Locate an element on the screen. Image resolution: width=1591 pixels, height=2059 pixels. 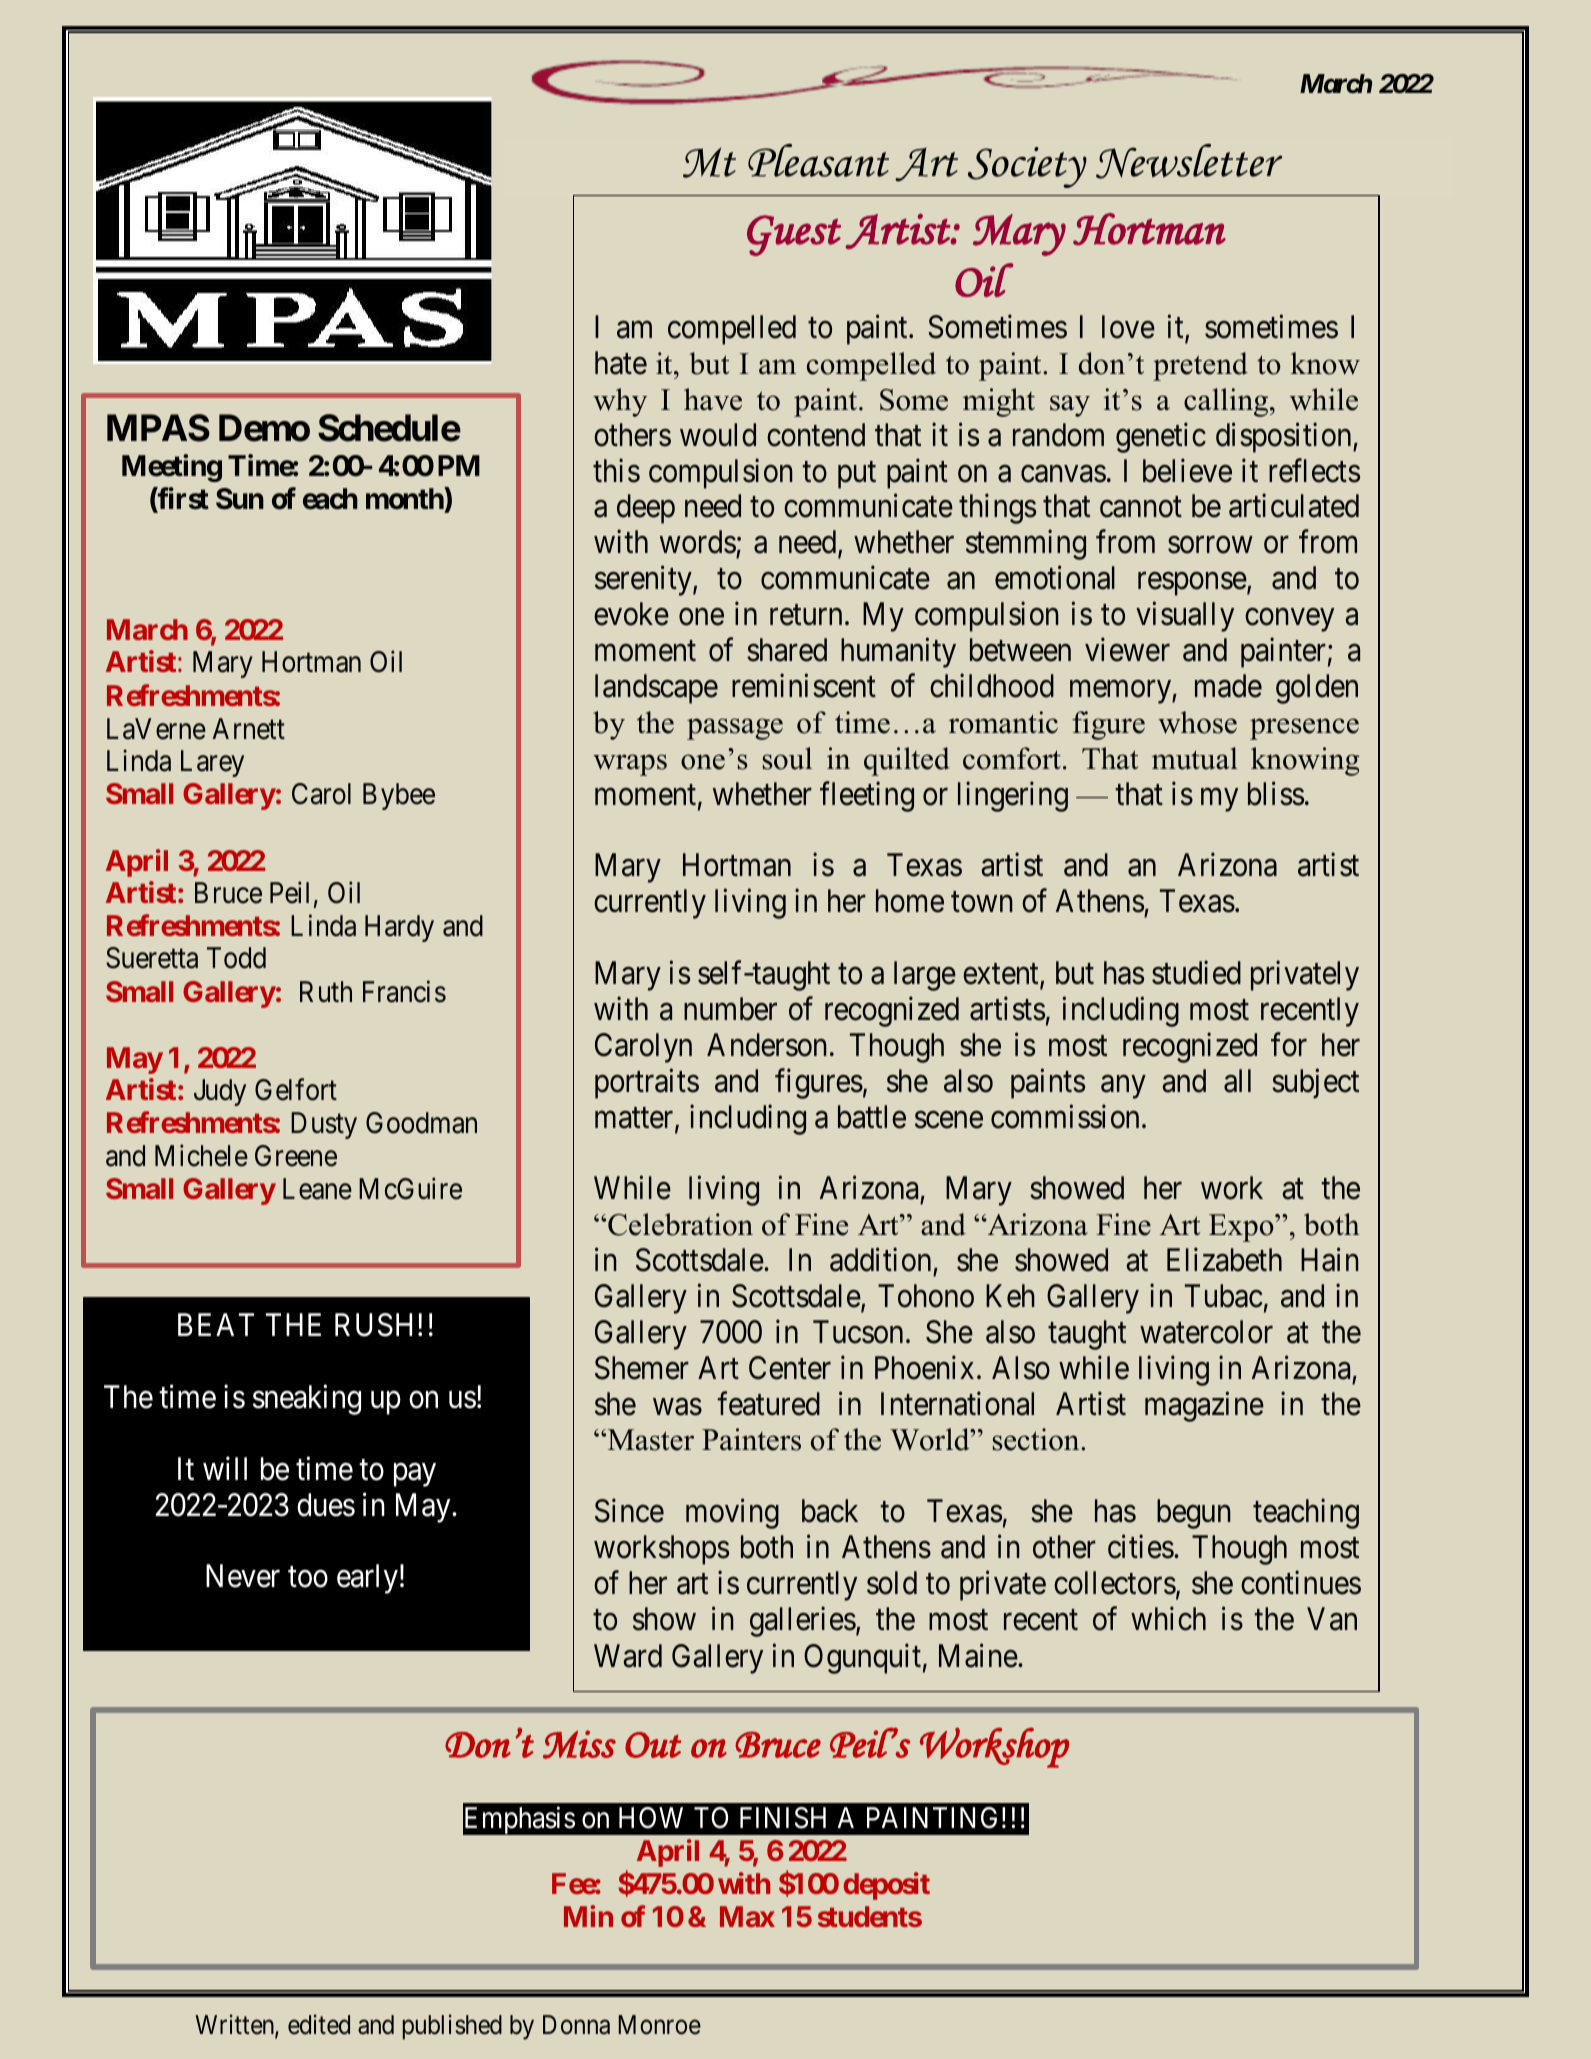
soul is located at coordinates (787, 758).
